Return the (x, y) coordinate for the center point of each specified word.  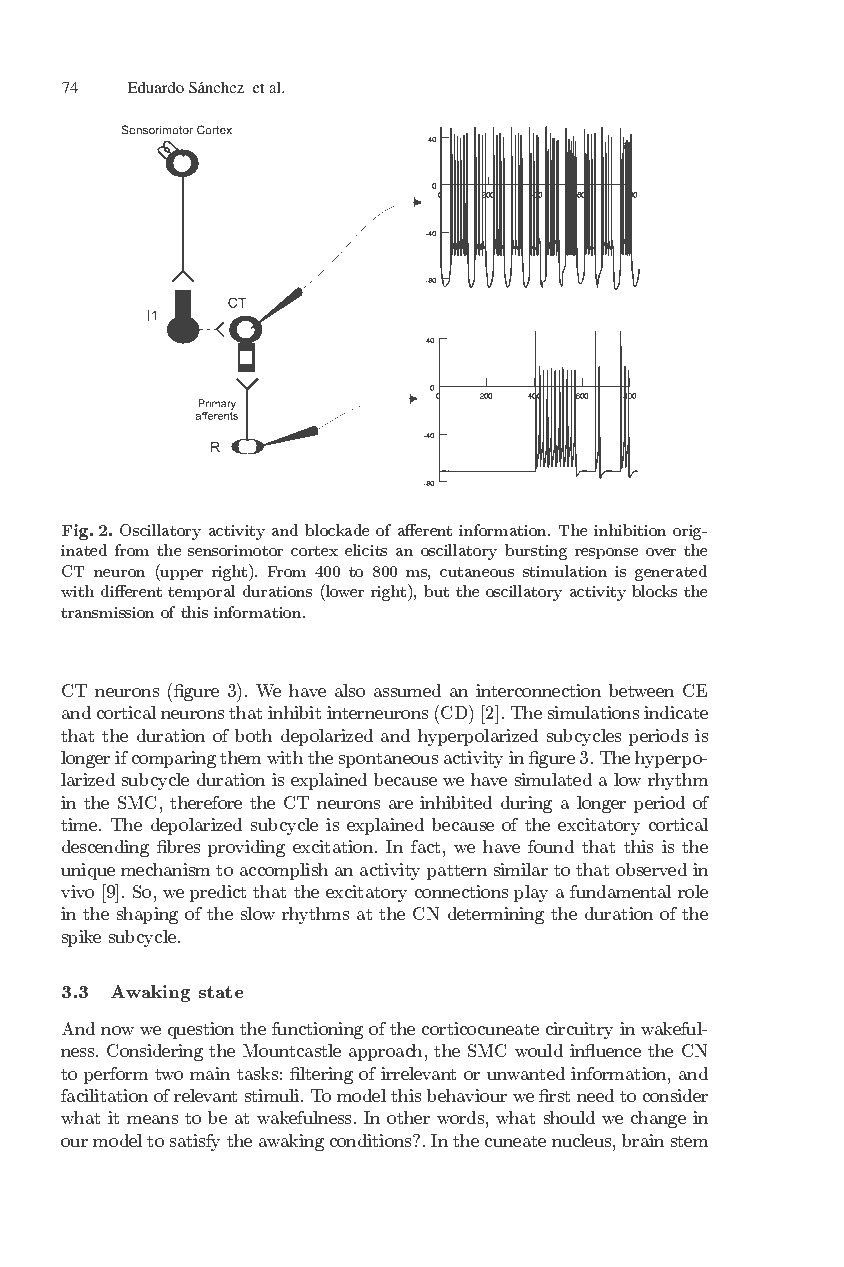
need (595, 1095)
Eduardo (155, 87)
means (152, 1119)
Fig (76, 532)
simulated (553, 779)
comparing (174, 759)
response (606, 553)
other (408, 1117)
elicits (366, 550)
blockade (337, 530)
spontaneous (388, 760)
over (661, 552)
